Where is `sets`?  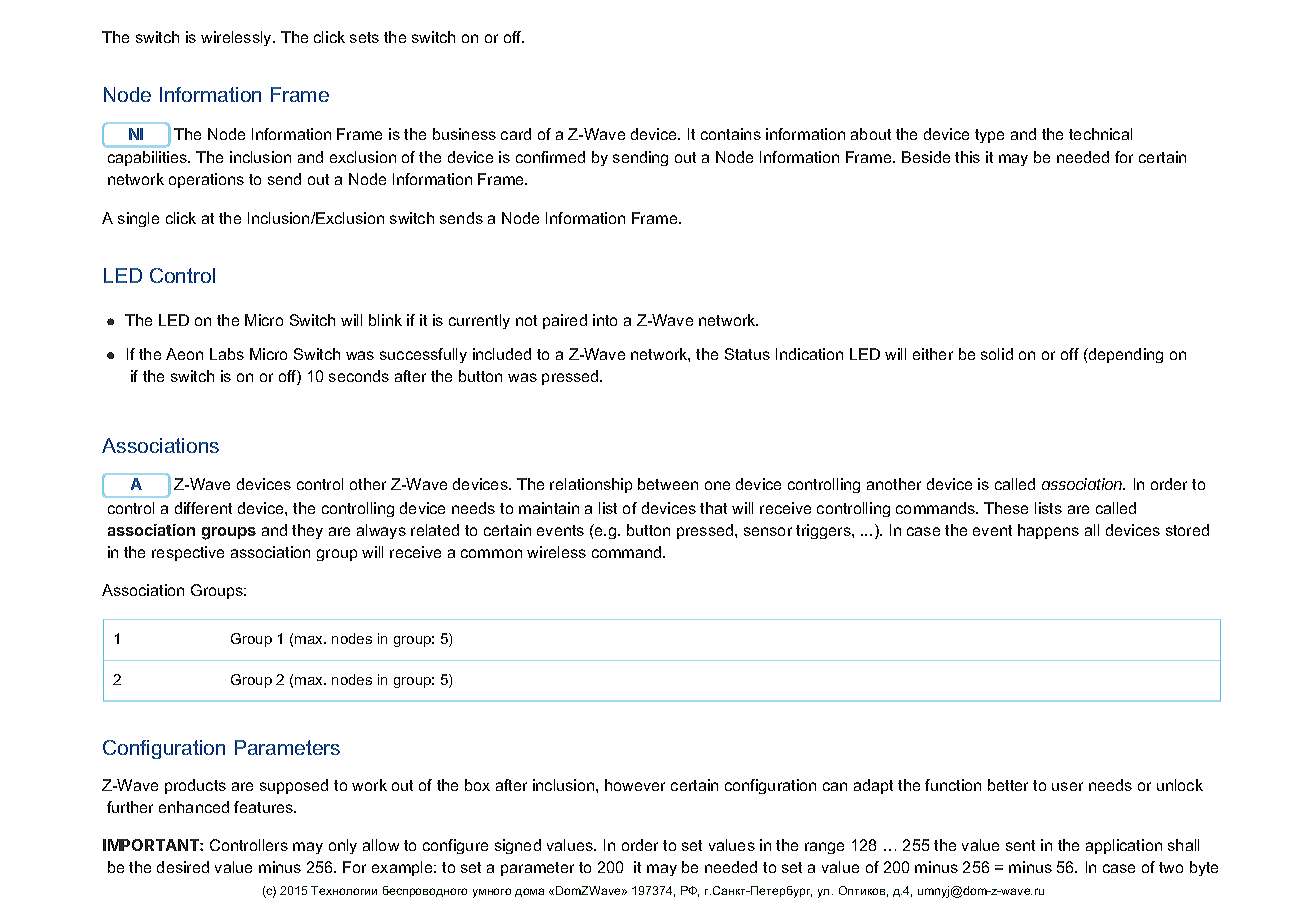
sets is located at coordinates (364, 37).
